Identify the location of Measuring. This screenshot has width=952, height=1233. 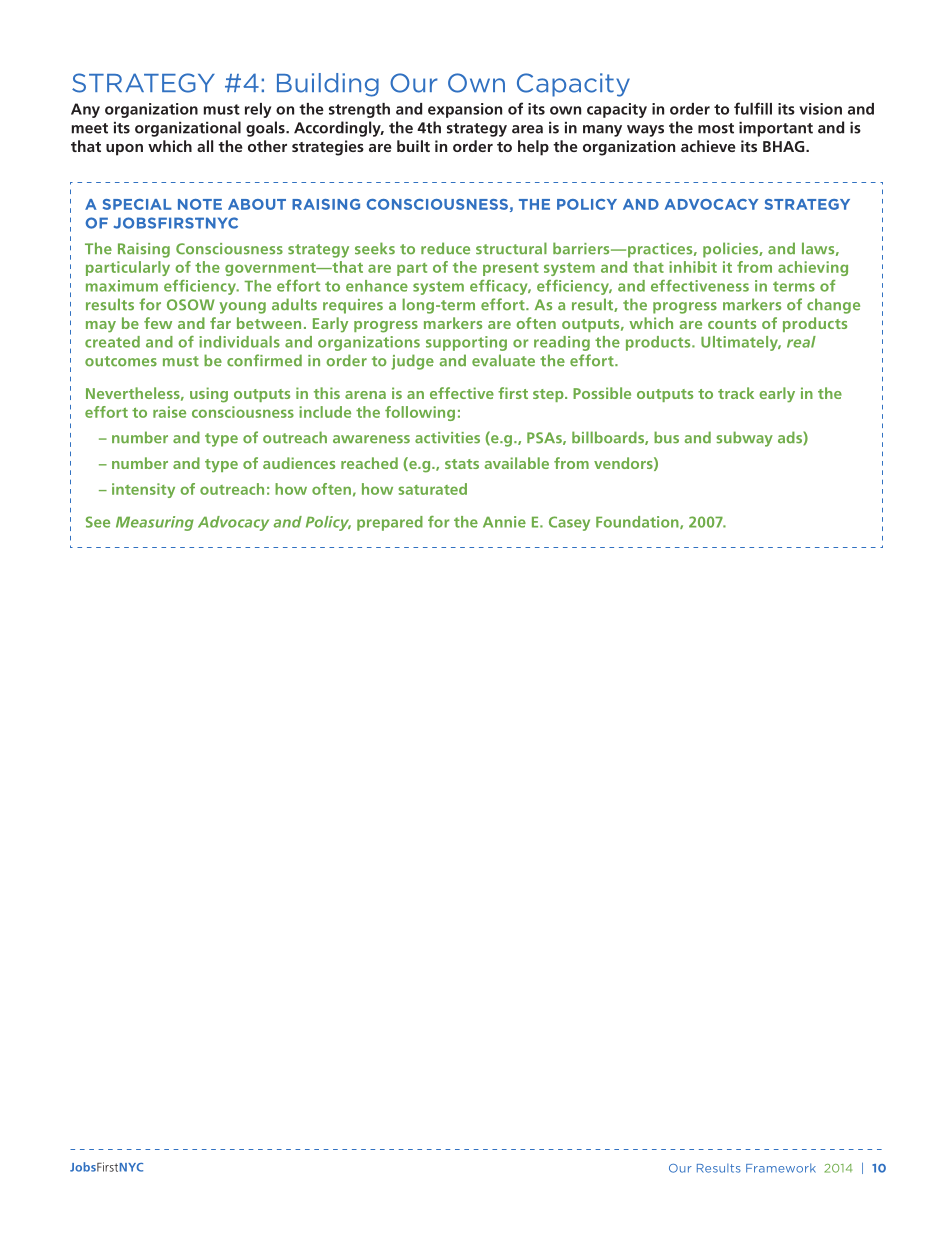
(155, 523).
